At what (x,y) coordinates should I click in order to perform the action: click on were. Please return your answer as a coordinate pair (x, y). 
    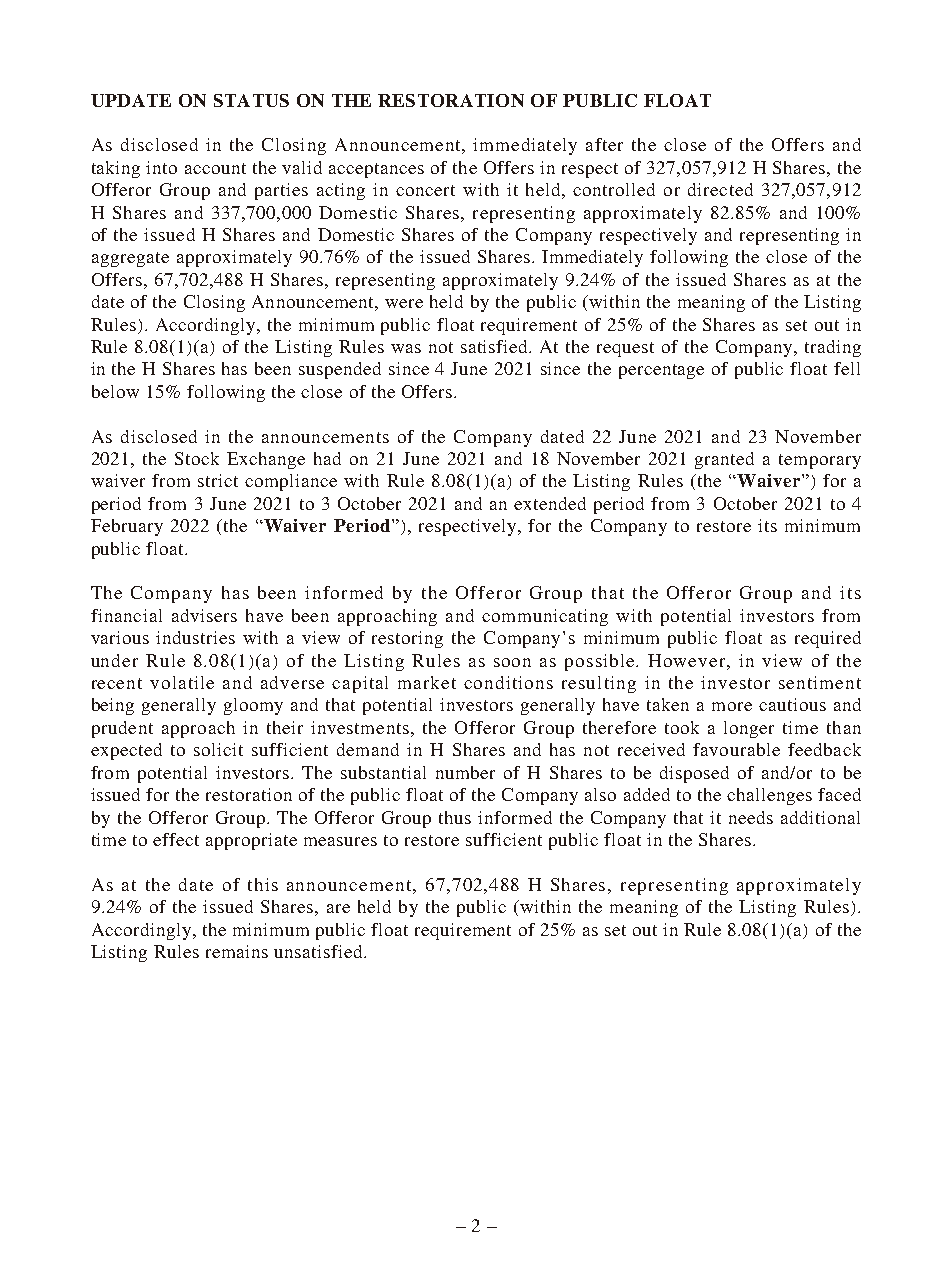
    Looking at the image, I should click on (404, 303).
